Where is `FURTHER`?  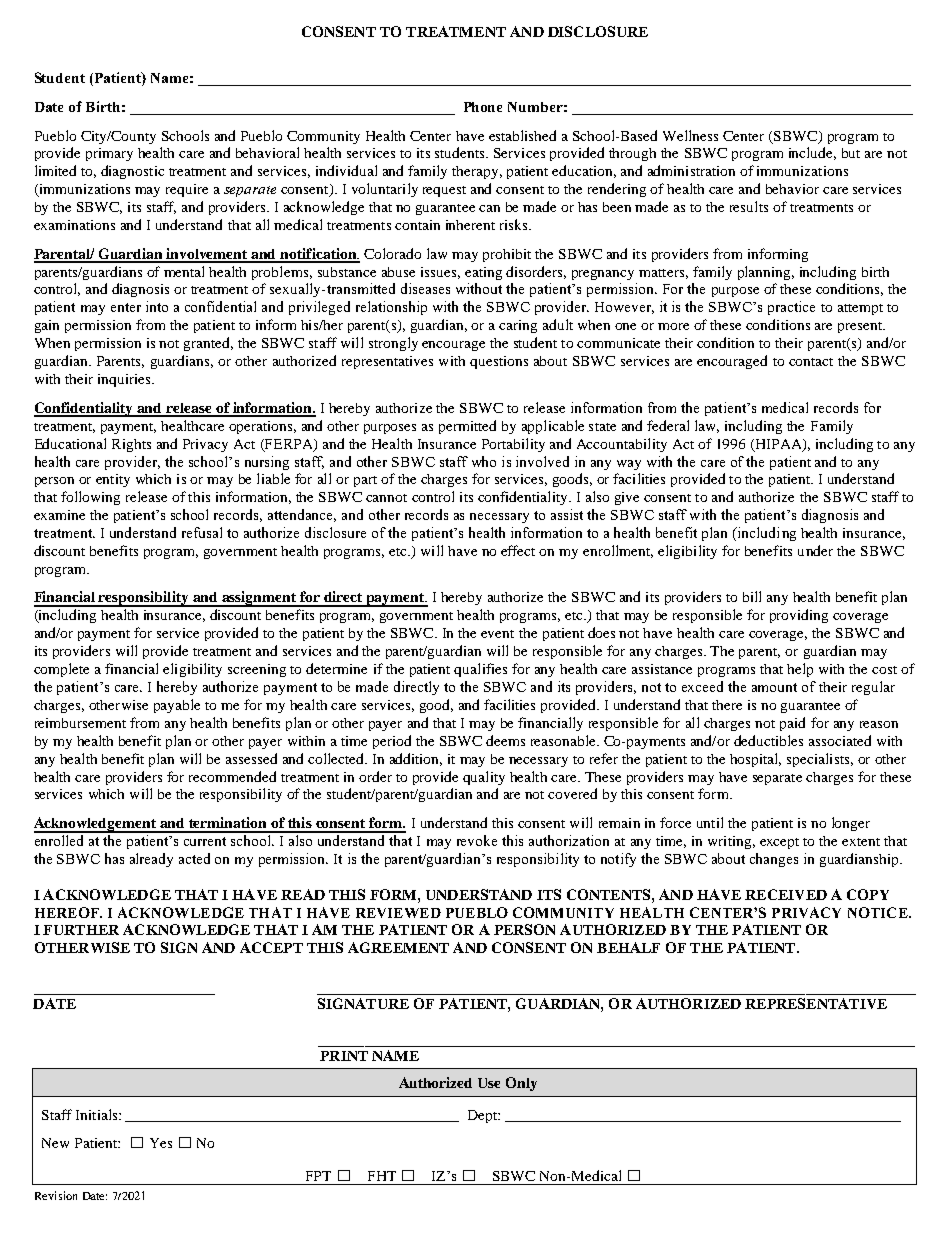
FURTHER is located at coordinates (81, 930).
